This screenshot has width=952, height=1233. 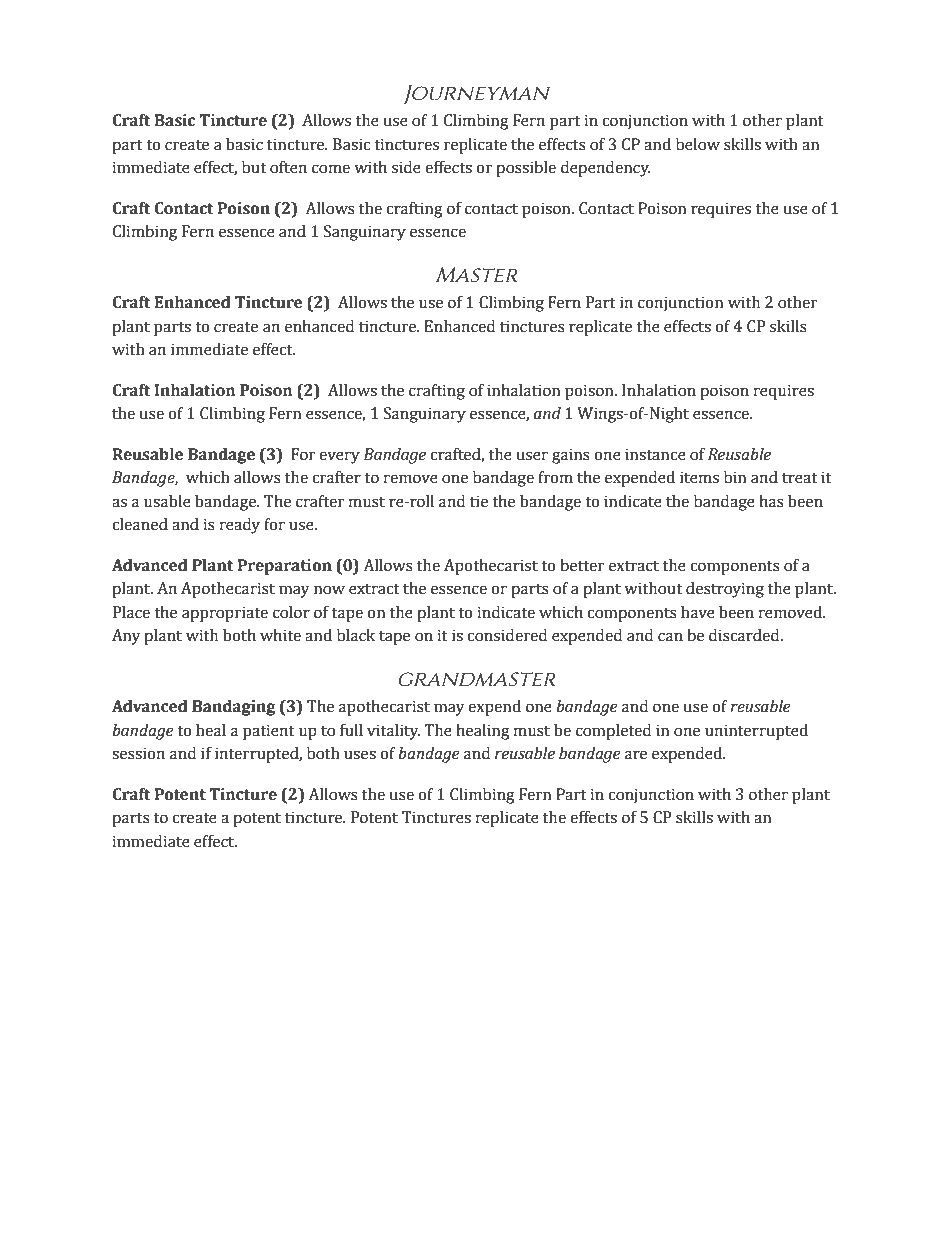 What do you see at coordinates (725, 590) in the screenshot?
I see `destroying` at bounding box center [725, 590].
